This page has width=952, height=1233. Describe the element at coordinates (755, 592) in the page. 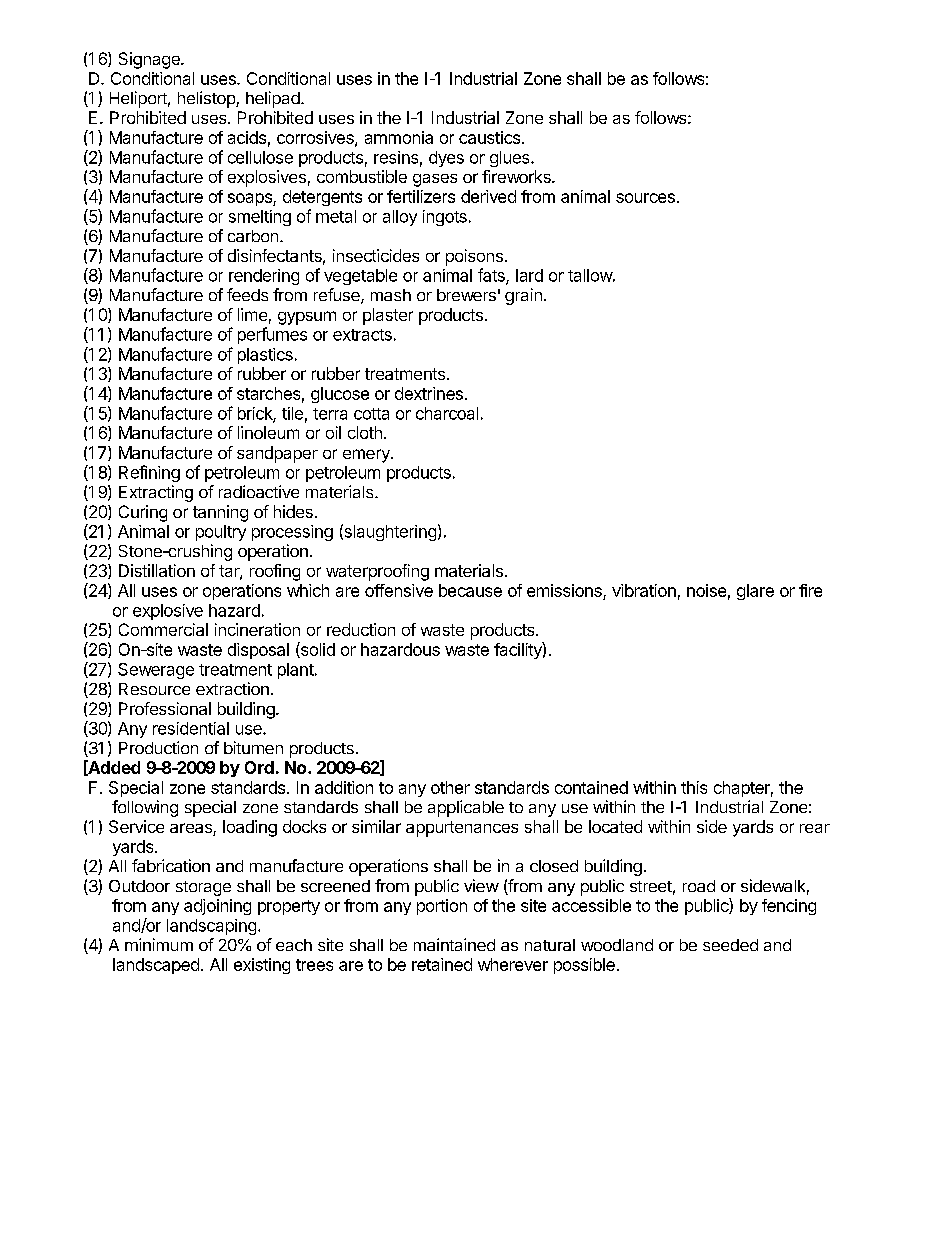

I see `glare` at that location.
